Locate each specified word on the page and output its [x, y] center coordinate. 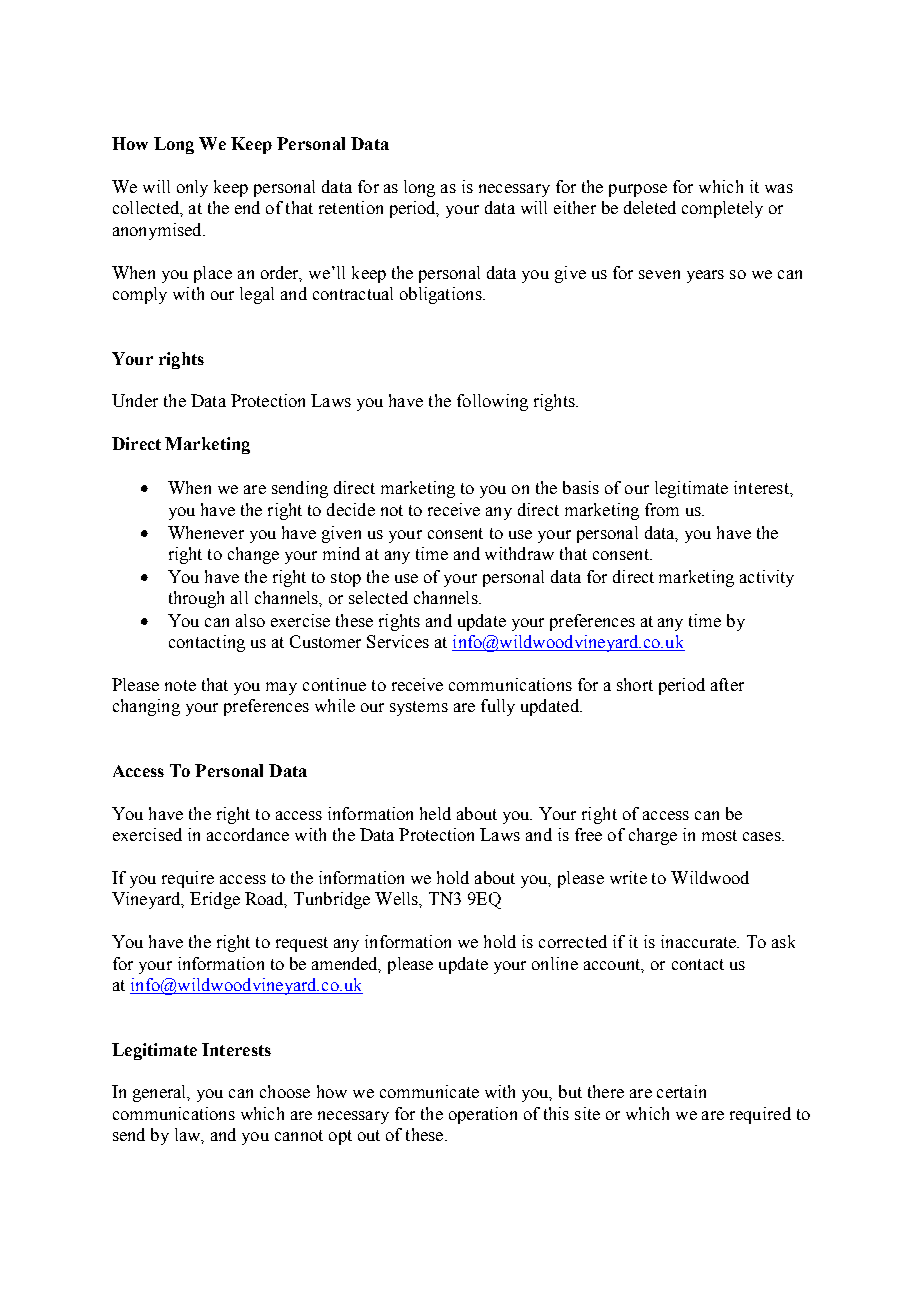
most [719, 835]
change [253, 555]
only [192, 188]
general [161, 1093]
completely [722, 209]
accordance [248, 834]
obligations [442, 295]
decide [351, 509]
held [435, 813]
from [662, 509]
